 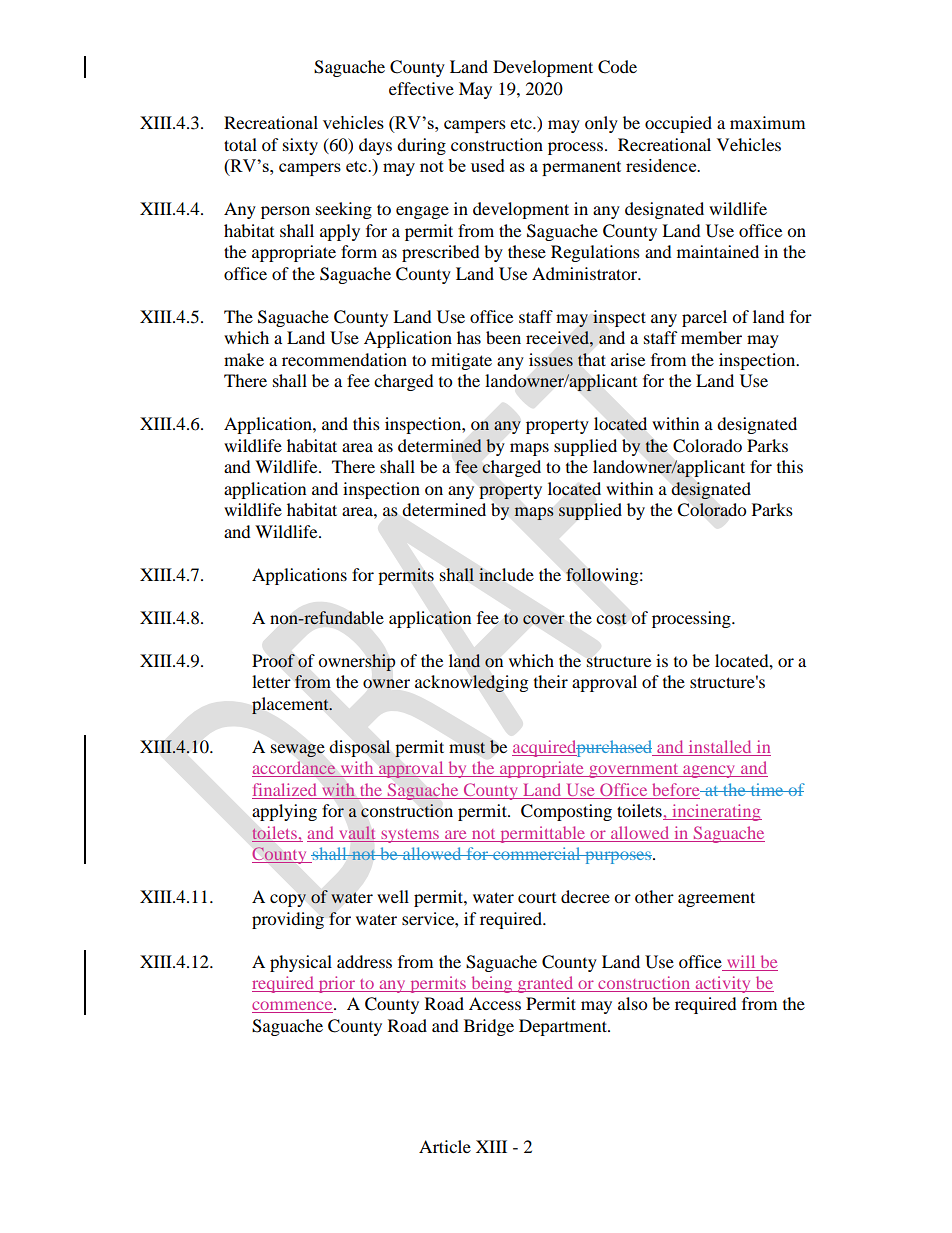 I want to click on commercial, so click(x=537, y=853).
